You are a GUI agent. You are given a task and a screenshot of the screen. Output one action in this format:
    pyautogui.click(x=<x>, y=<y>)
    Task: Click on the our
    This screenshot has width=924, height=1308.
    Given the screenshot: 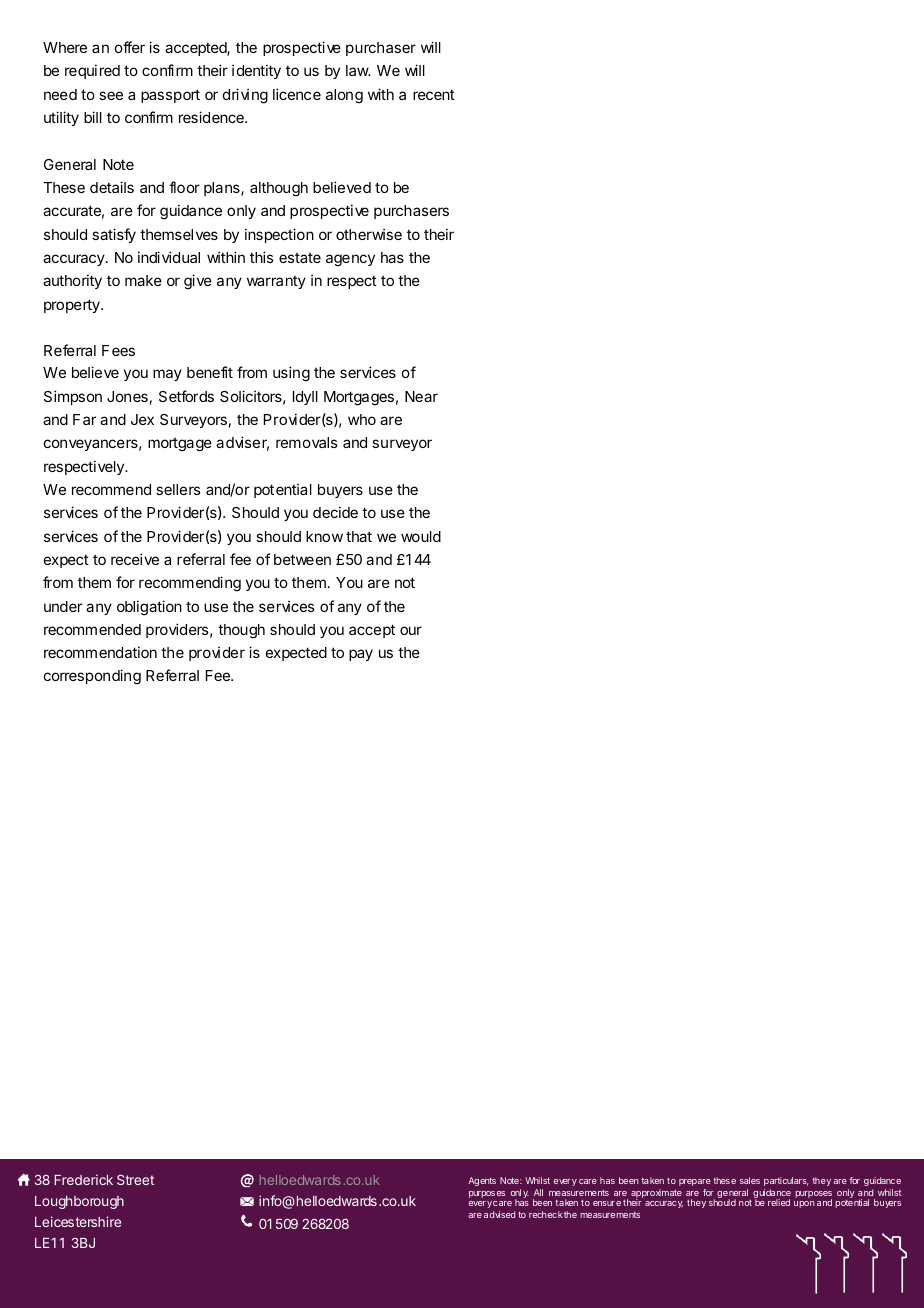 What is the action you would take?
    pyautogui.click(x=411, y=630)
